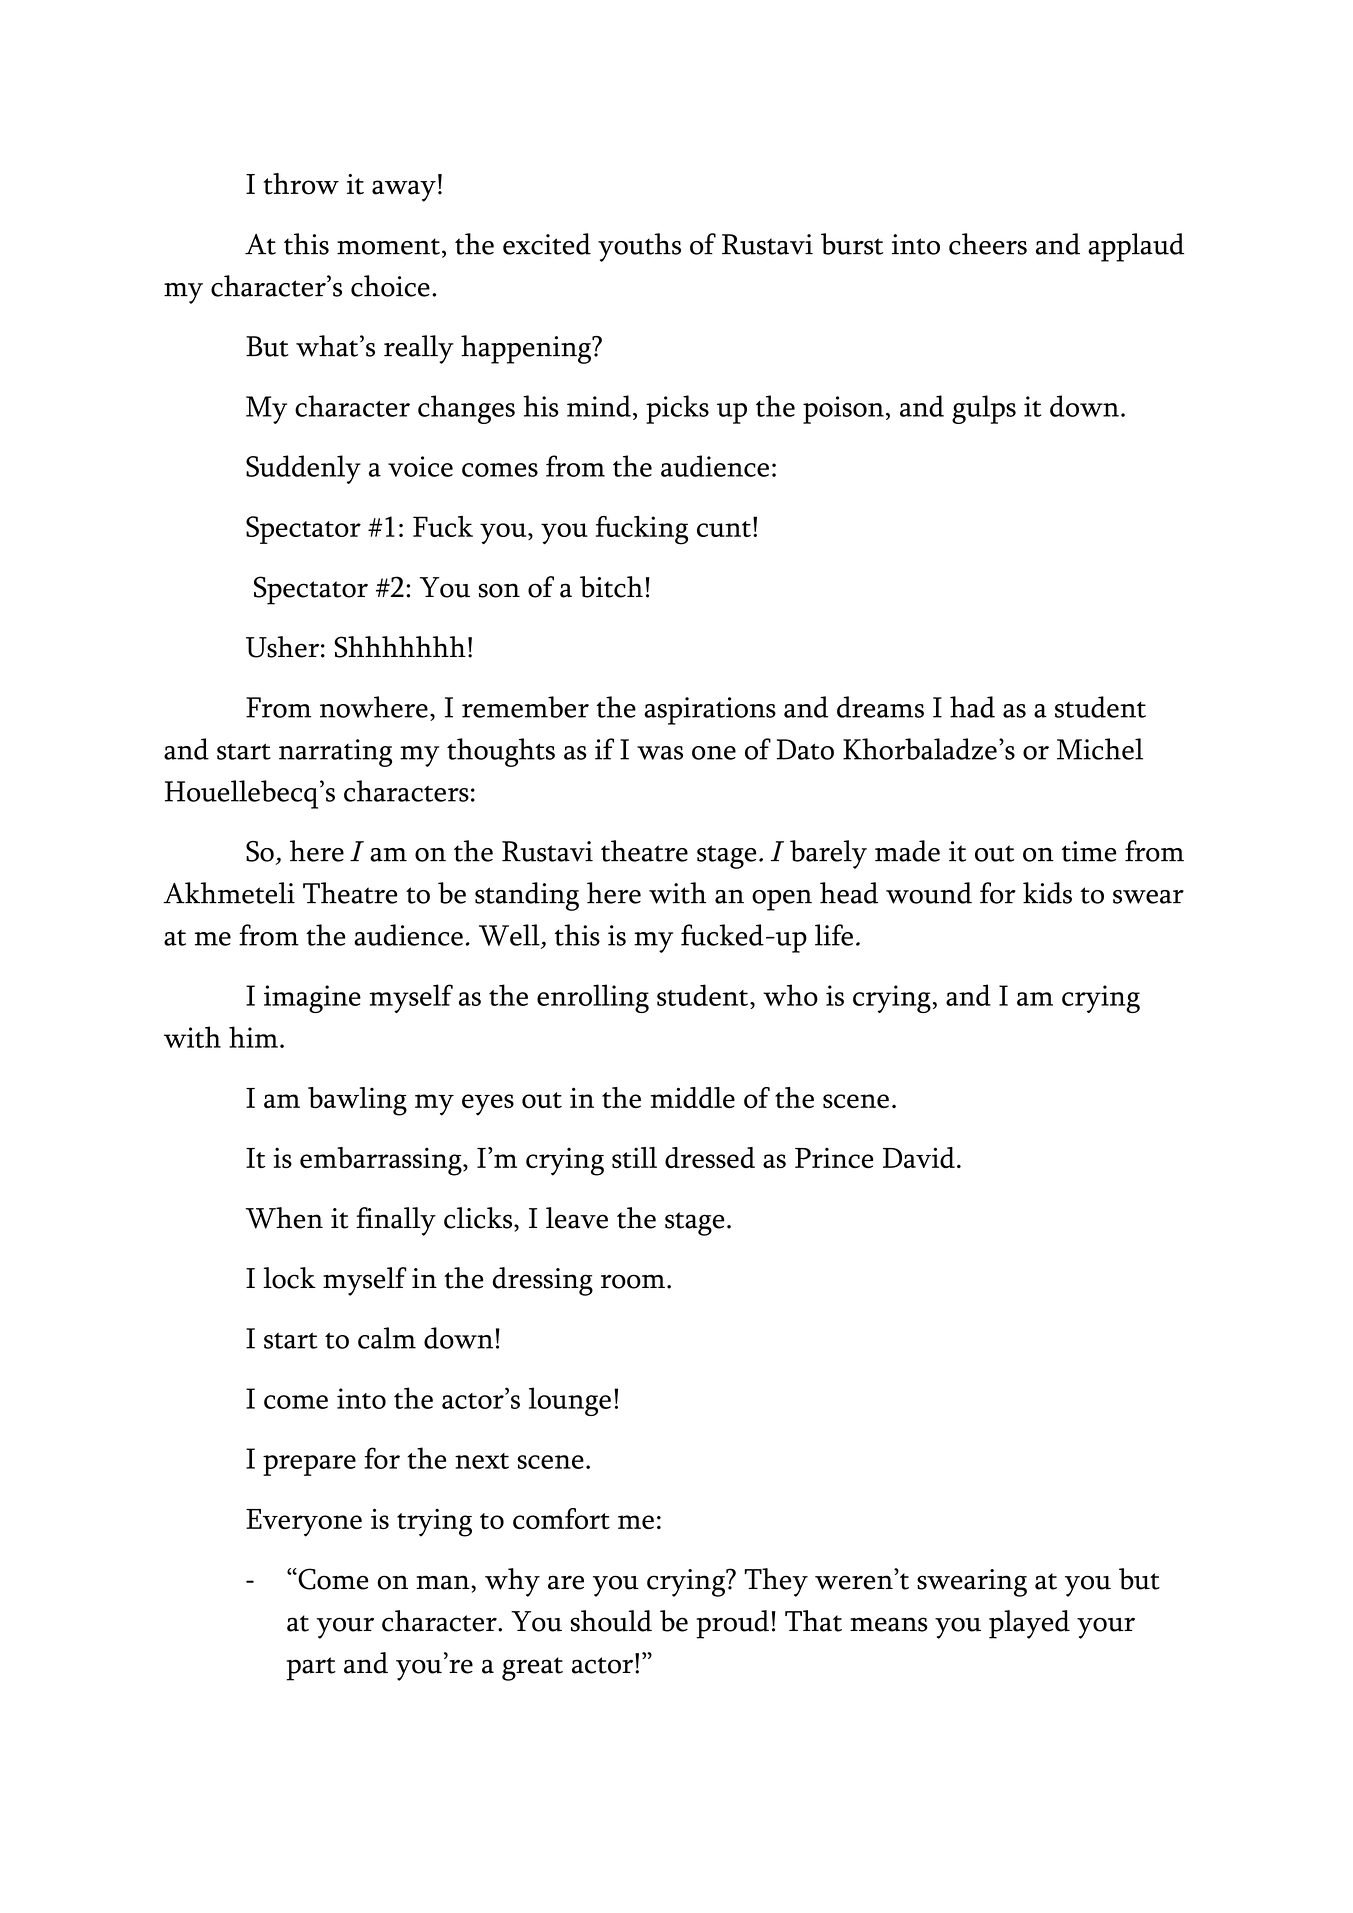  Describe the element at coordinates (312, 999) in the page. I see `imagine` at that location.
